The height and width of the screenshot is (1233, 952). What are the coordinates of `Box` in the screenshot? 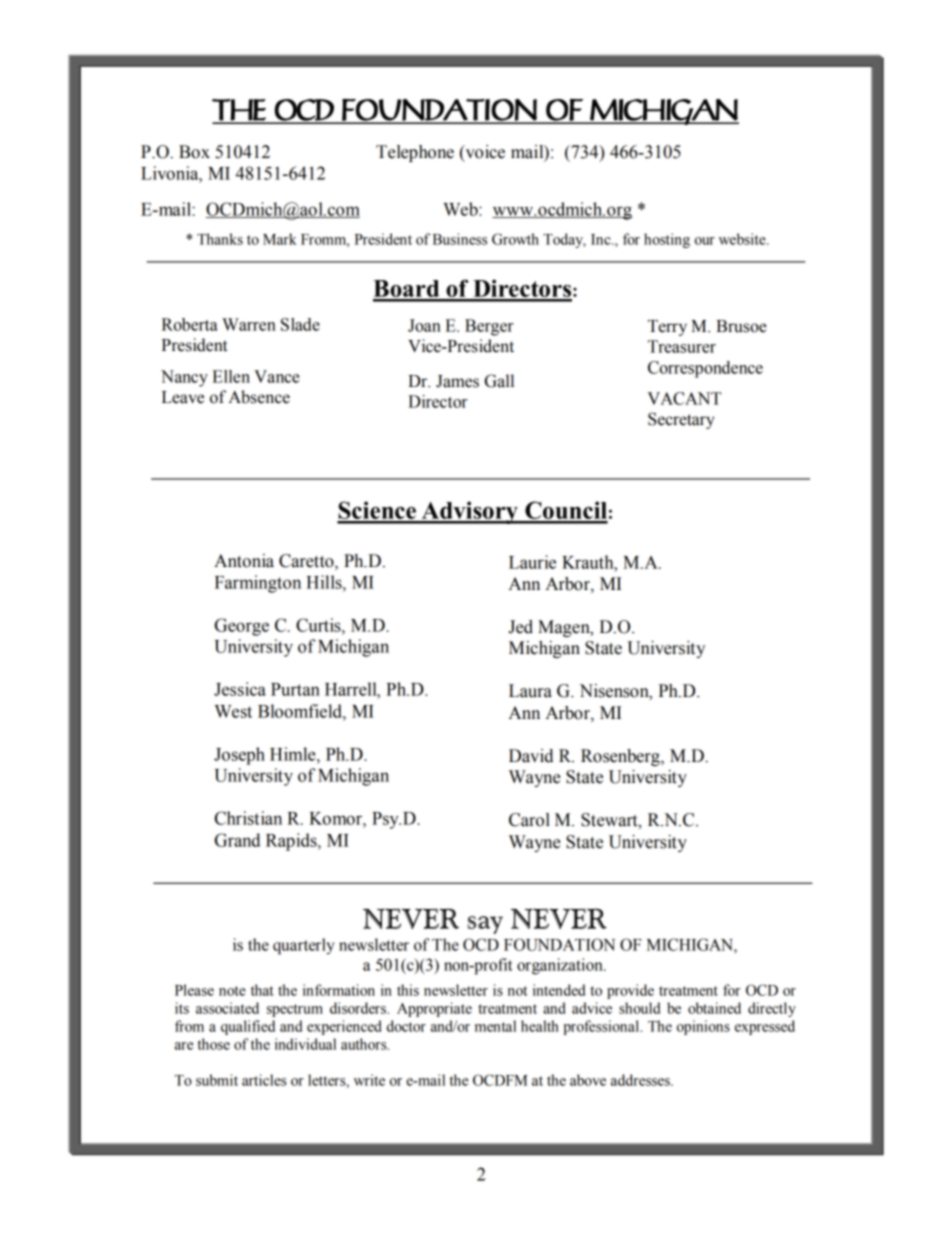 It's located at (194, 152).
